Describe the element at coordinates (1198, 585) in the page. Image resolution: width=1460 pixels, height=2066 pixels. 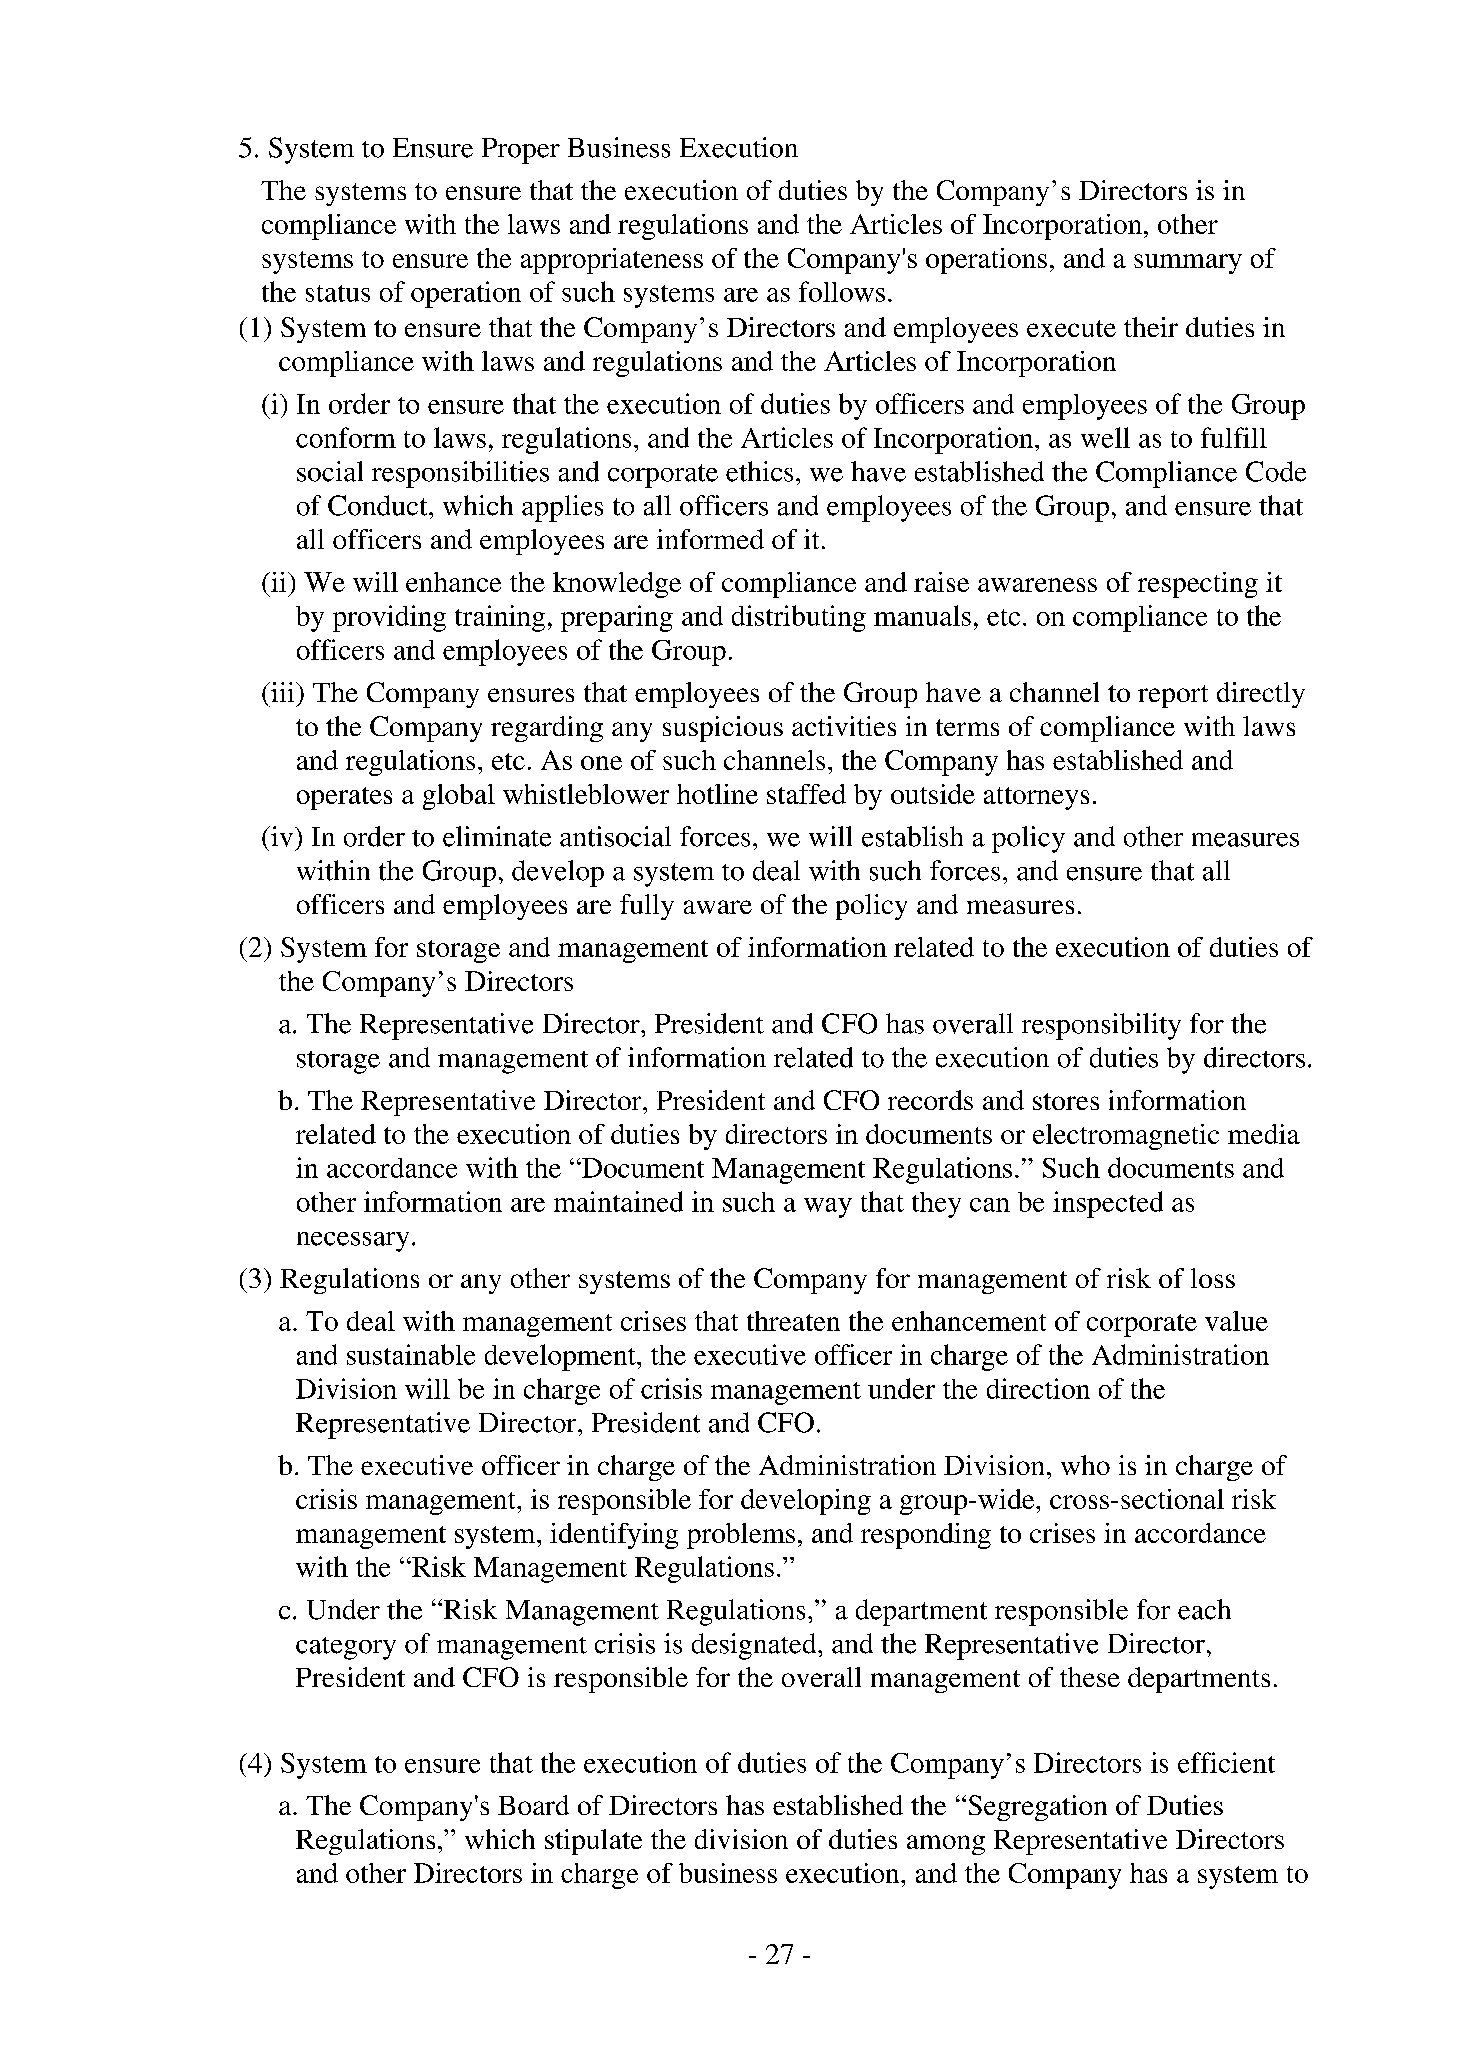
I see `respecting` at that location.
